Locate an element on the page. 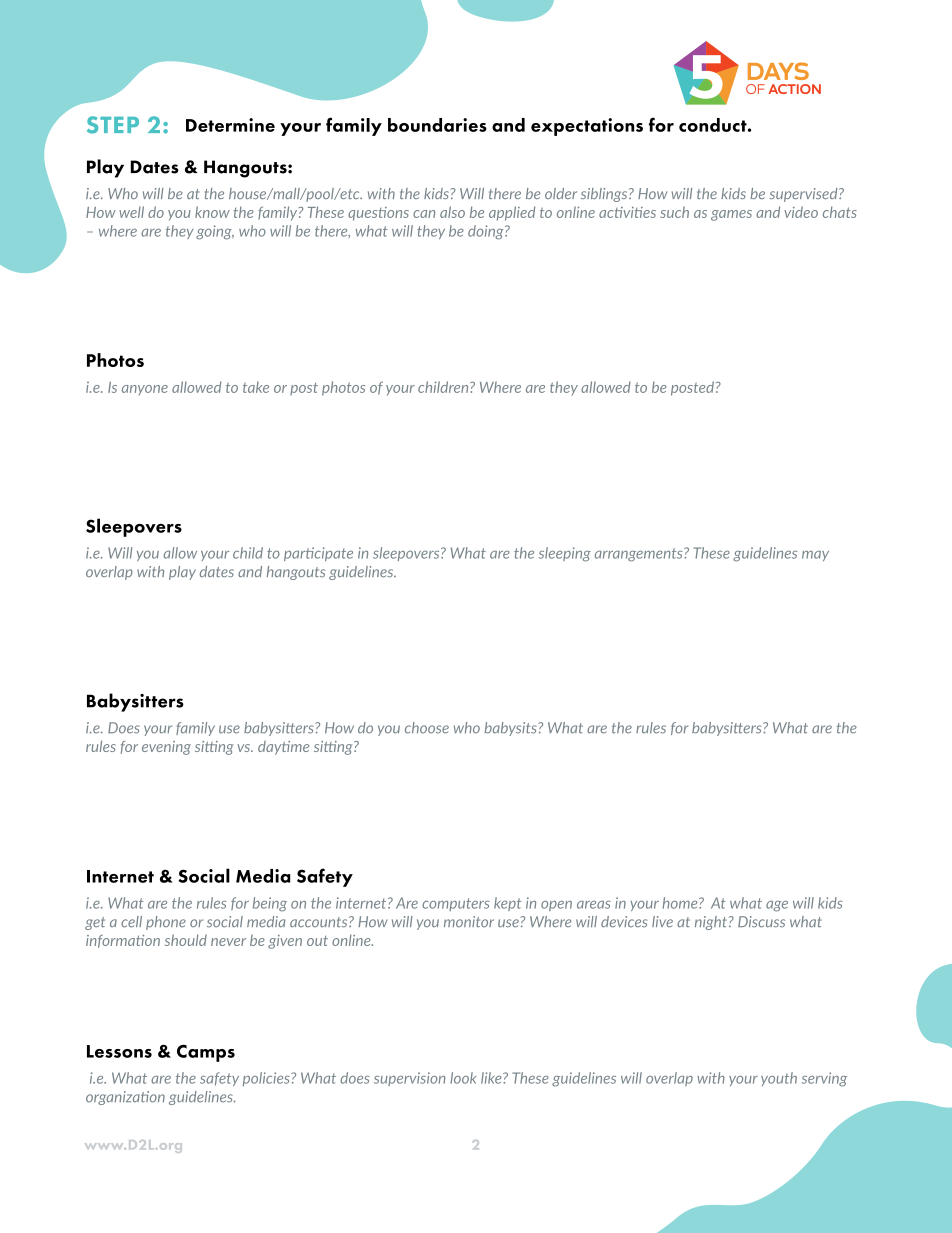  also is located at coordinates (452, 212).
